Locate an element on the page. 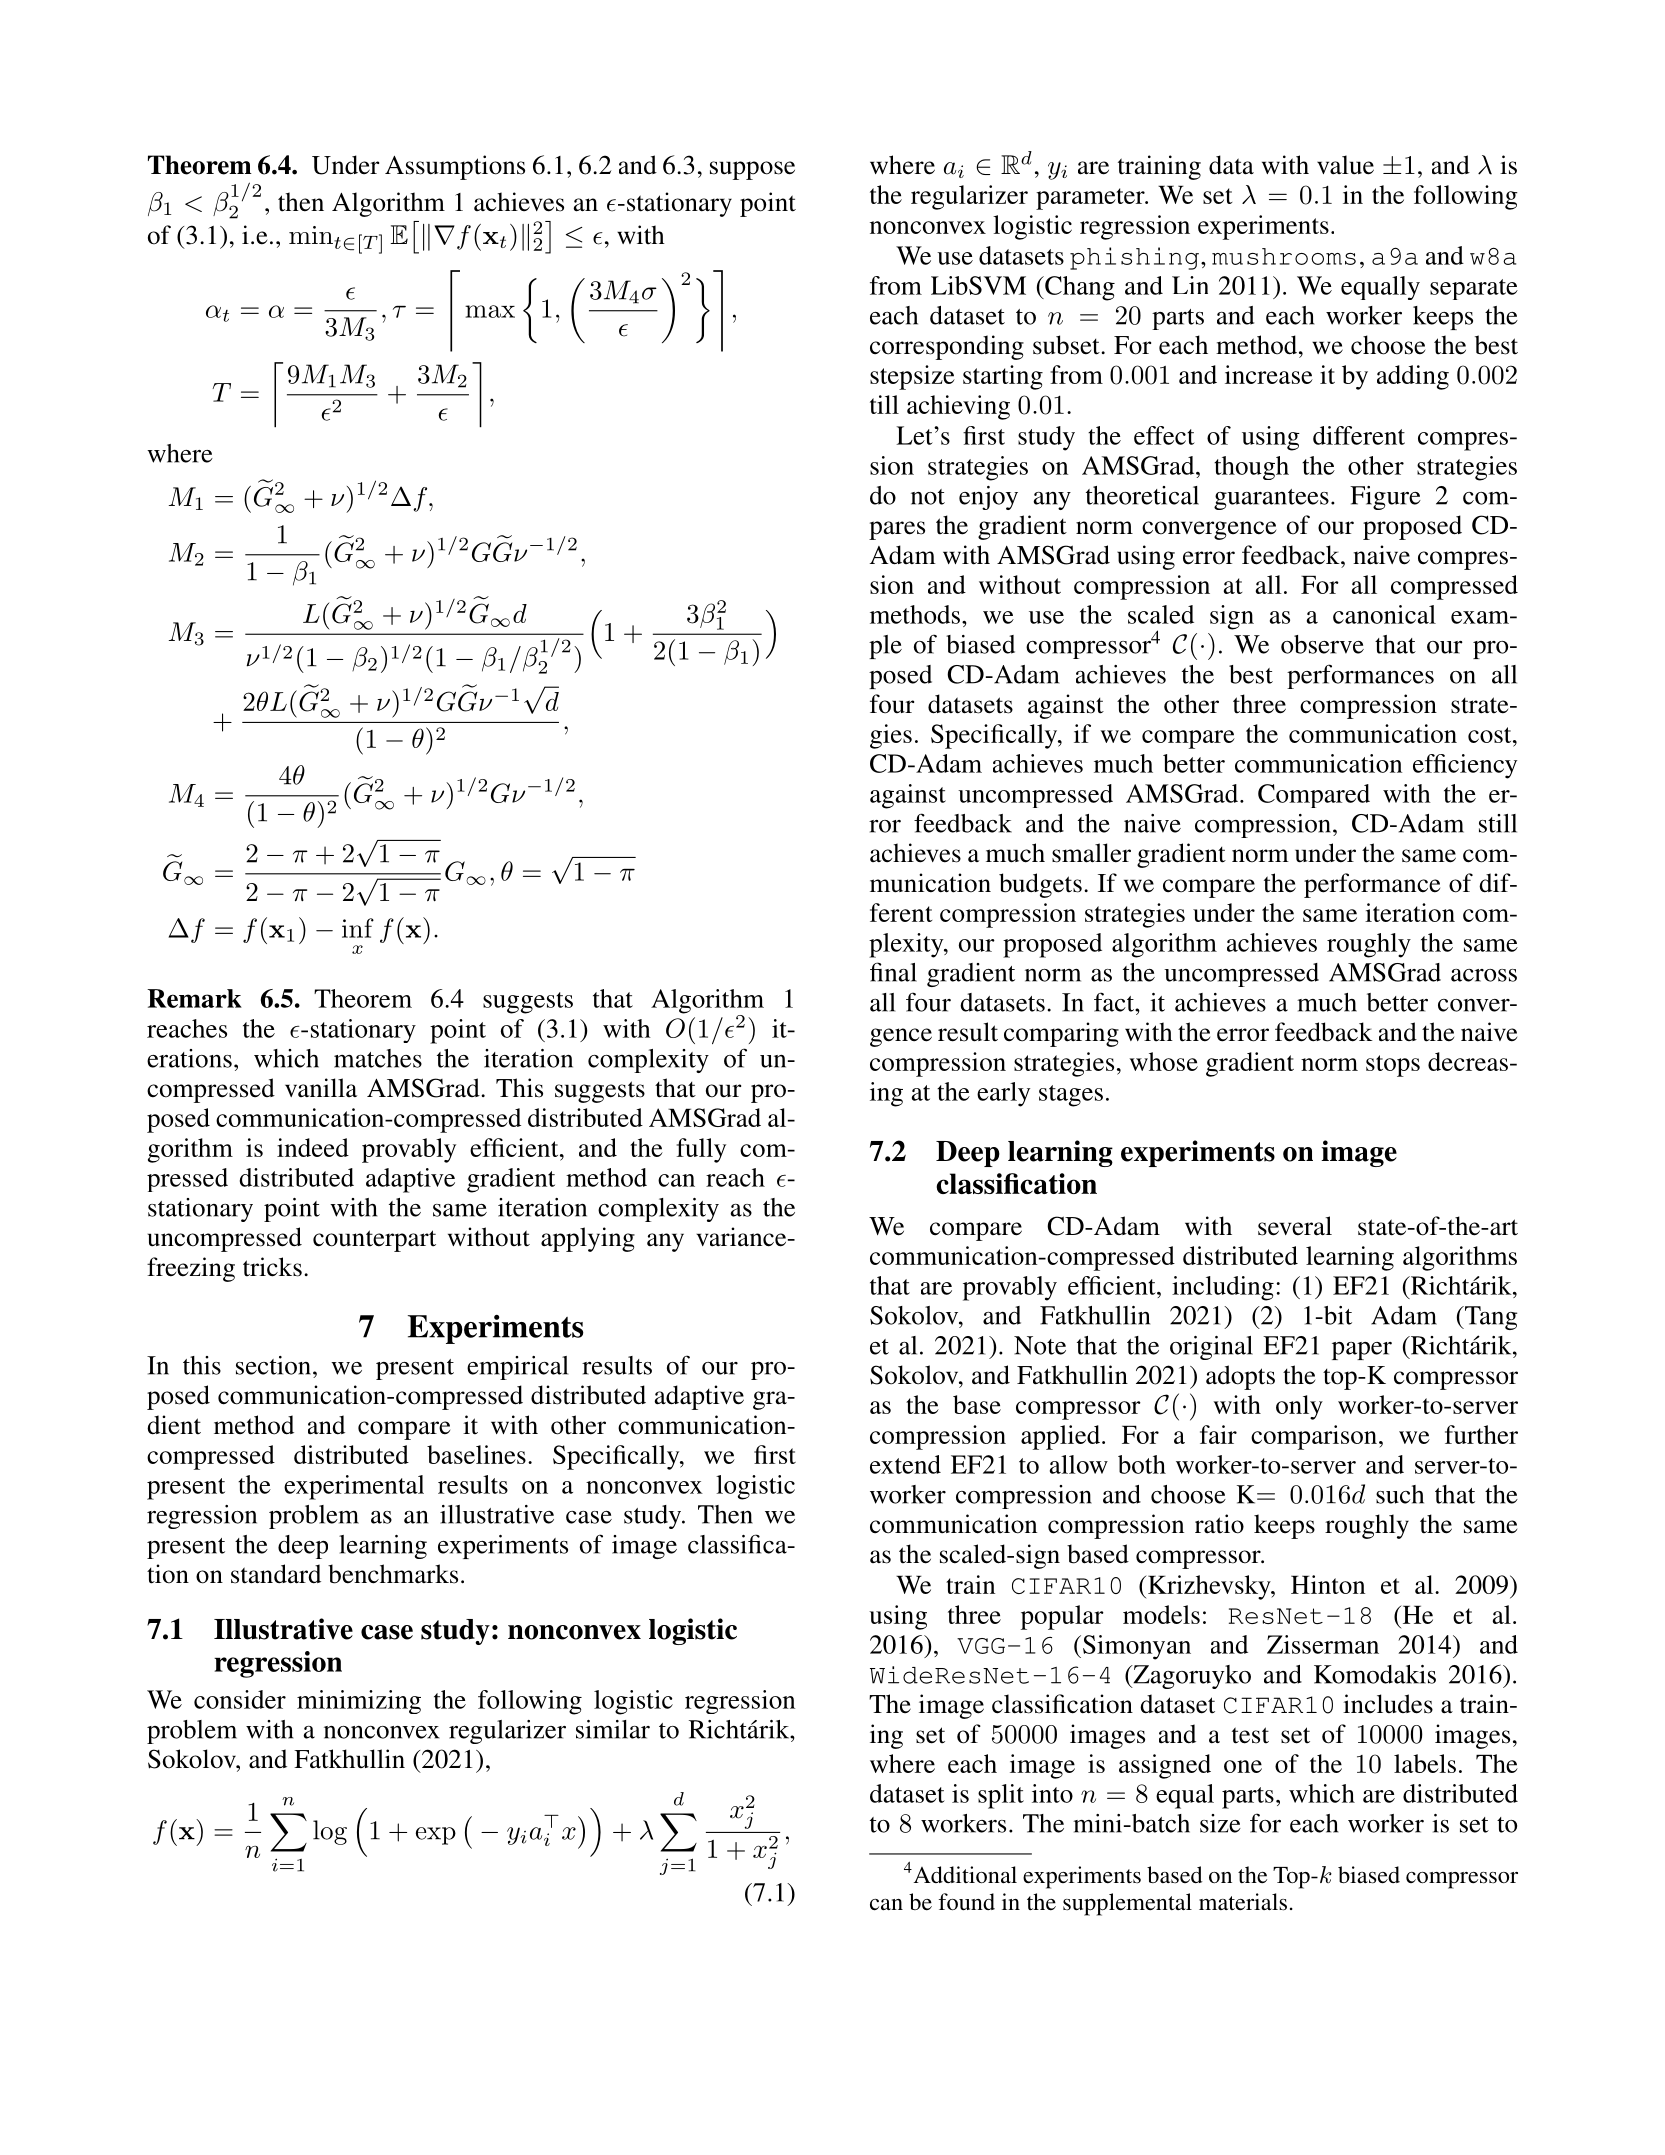  consider is located at coordinates (240, 1699).
